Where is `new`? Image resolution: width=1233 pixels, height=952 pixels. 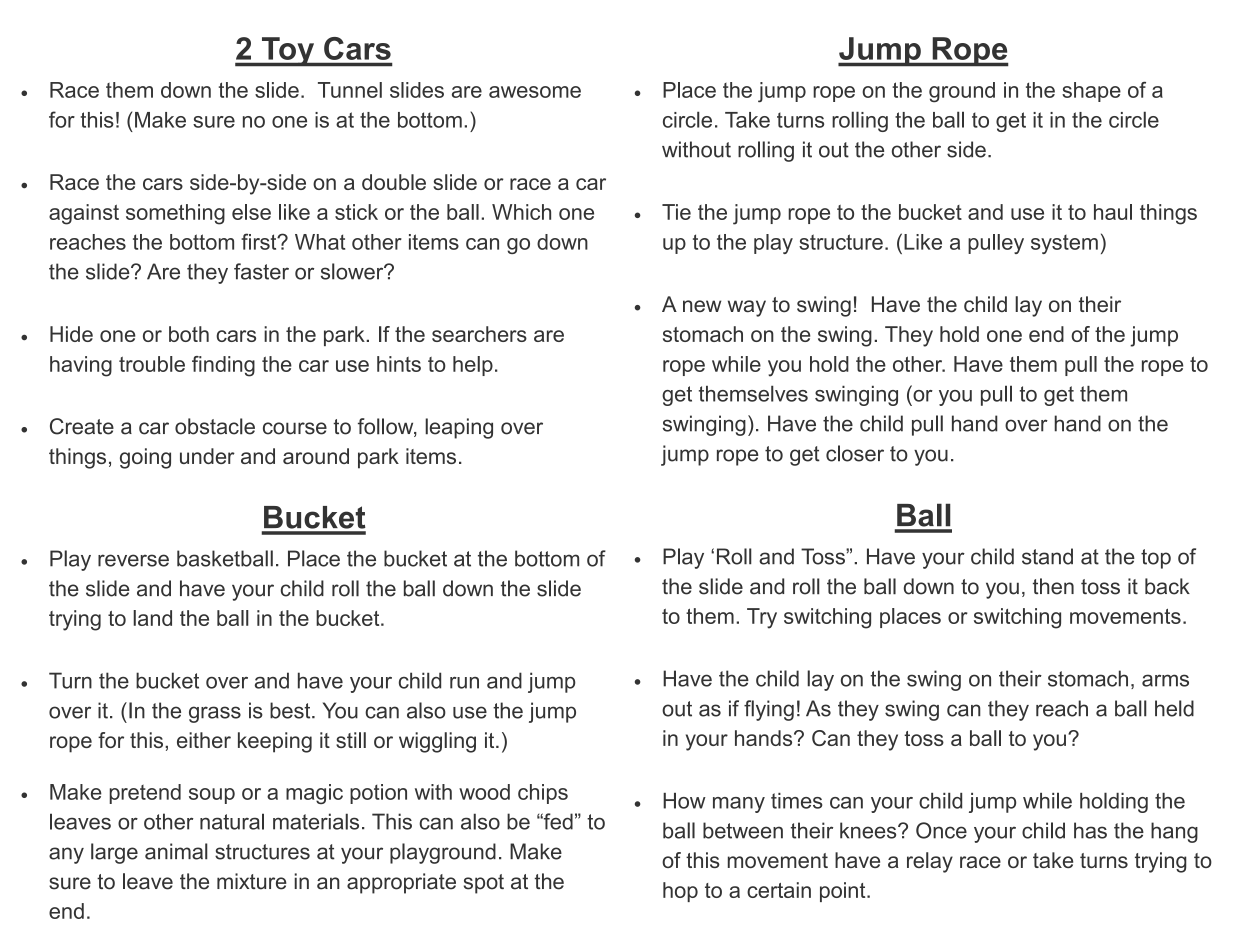
new is located at coordinates (702, 306).
